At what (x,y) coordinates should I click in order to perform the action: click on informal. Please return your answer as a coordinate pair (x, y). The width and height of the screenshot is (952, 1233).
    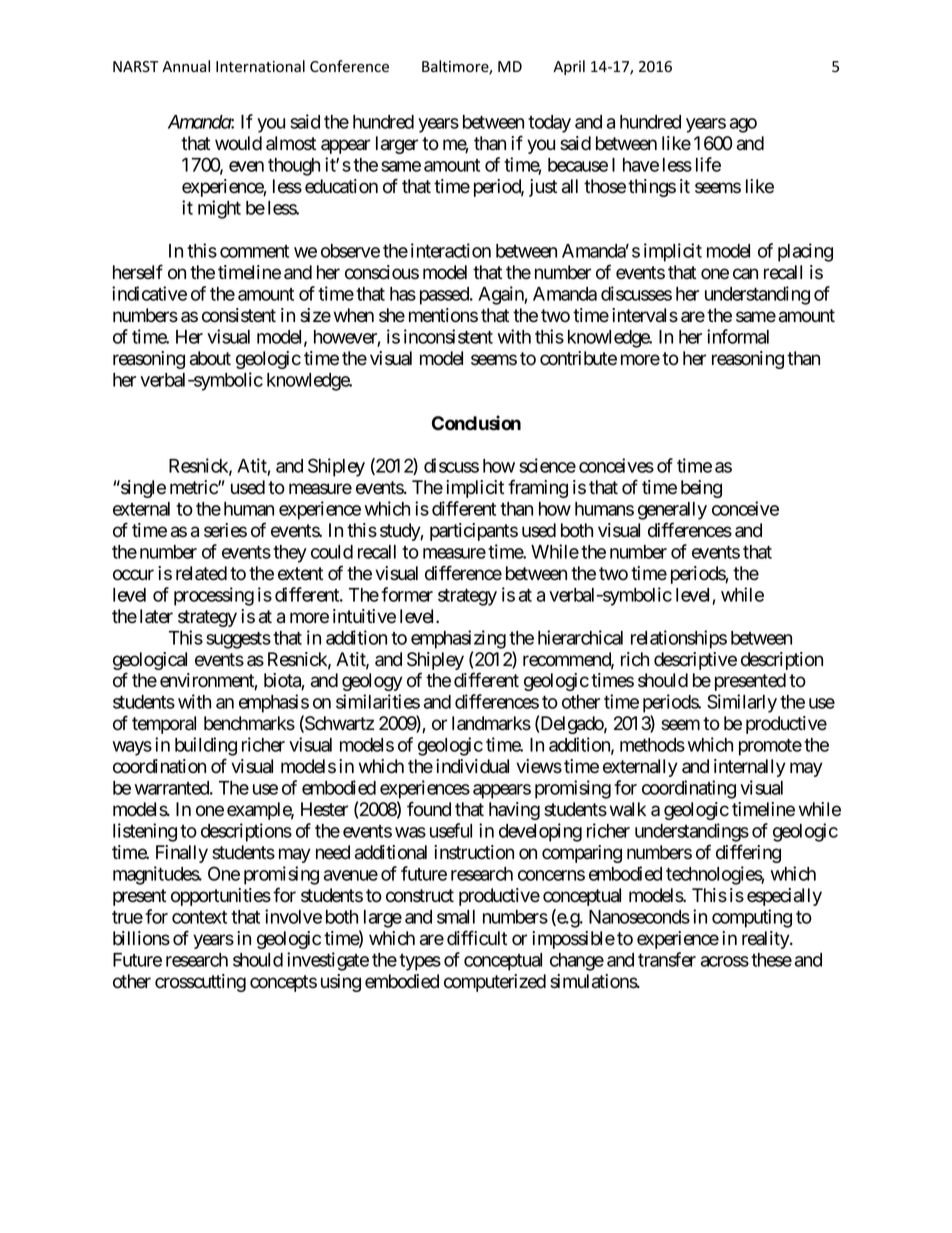
    Looking at the image, I should click on (738, 336).
